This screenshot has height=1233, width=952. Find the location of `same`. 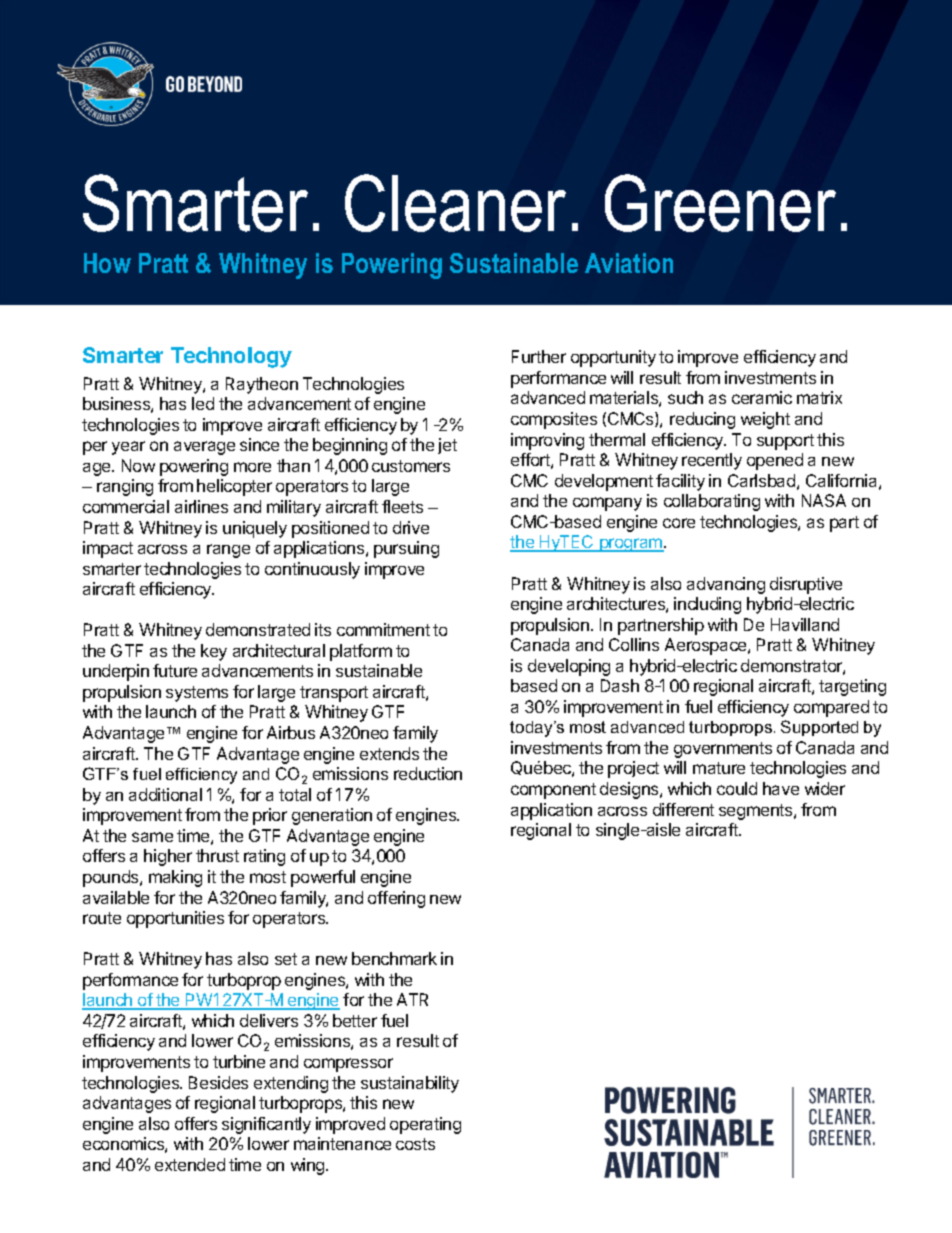

same is located at coordinates (152, 837).
